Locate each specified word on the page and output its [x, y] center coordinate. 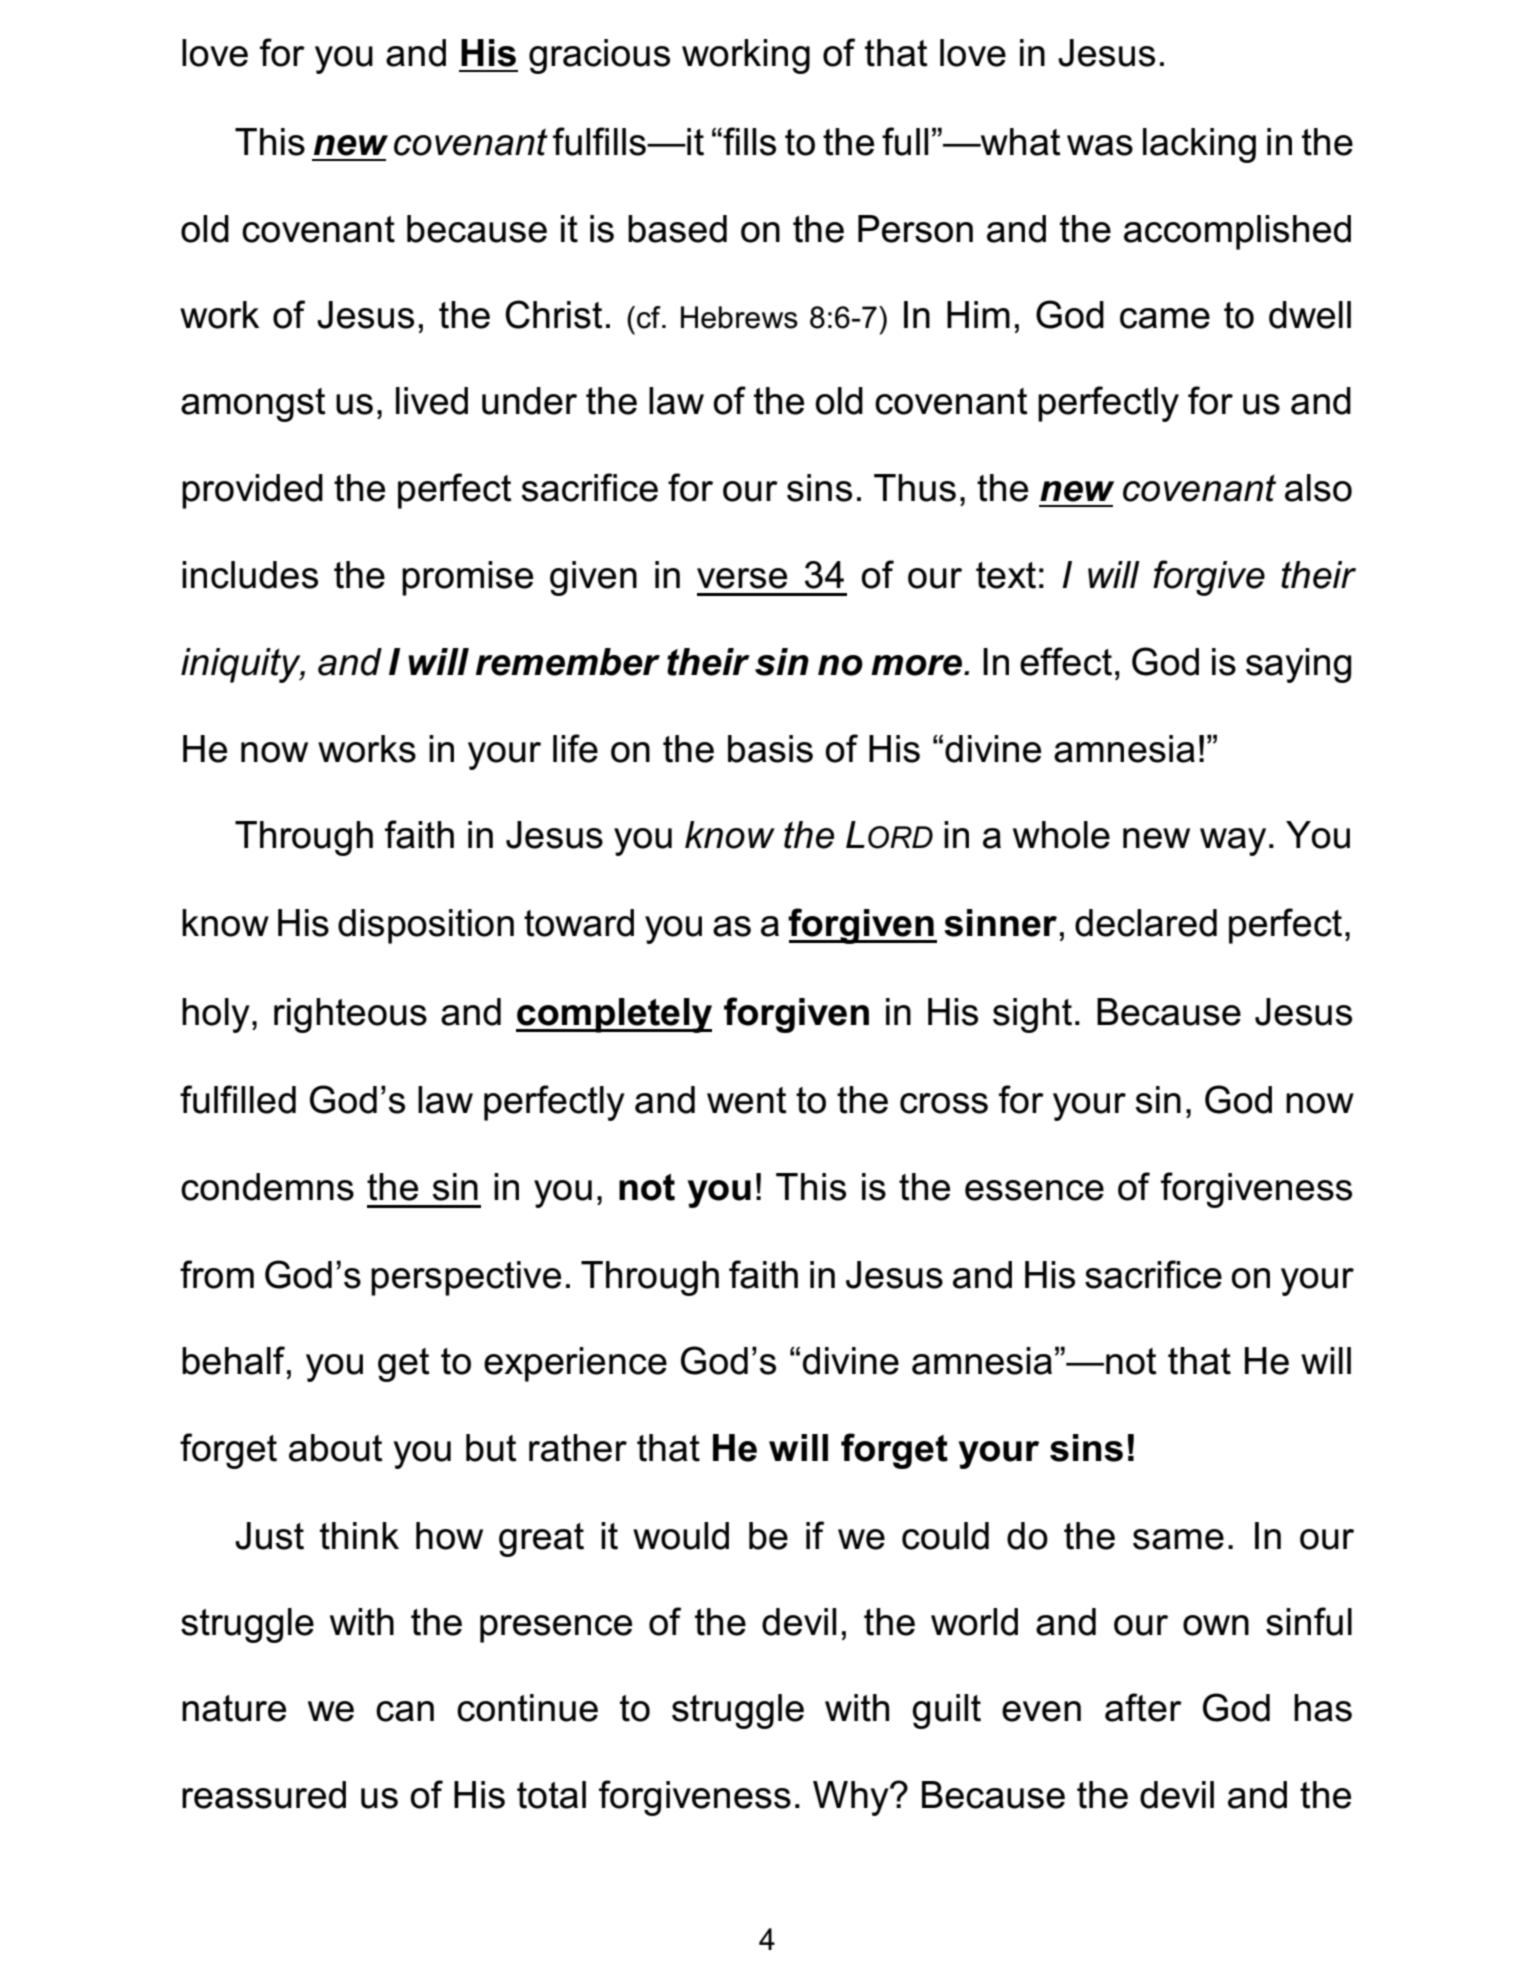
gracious [599, 56]
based [677, 229]
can [405, 1711]
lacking [1199, 145]
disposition [426, 926]
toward [579, 923]
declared [1146, 923]
